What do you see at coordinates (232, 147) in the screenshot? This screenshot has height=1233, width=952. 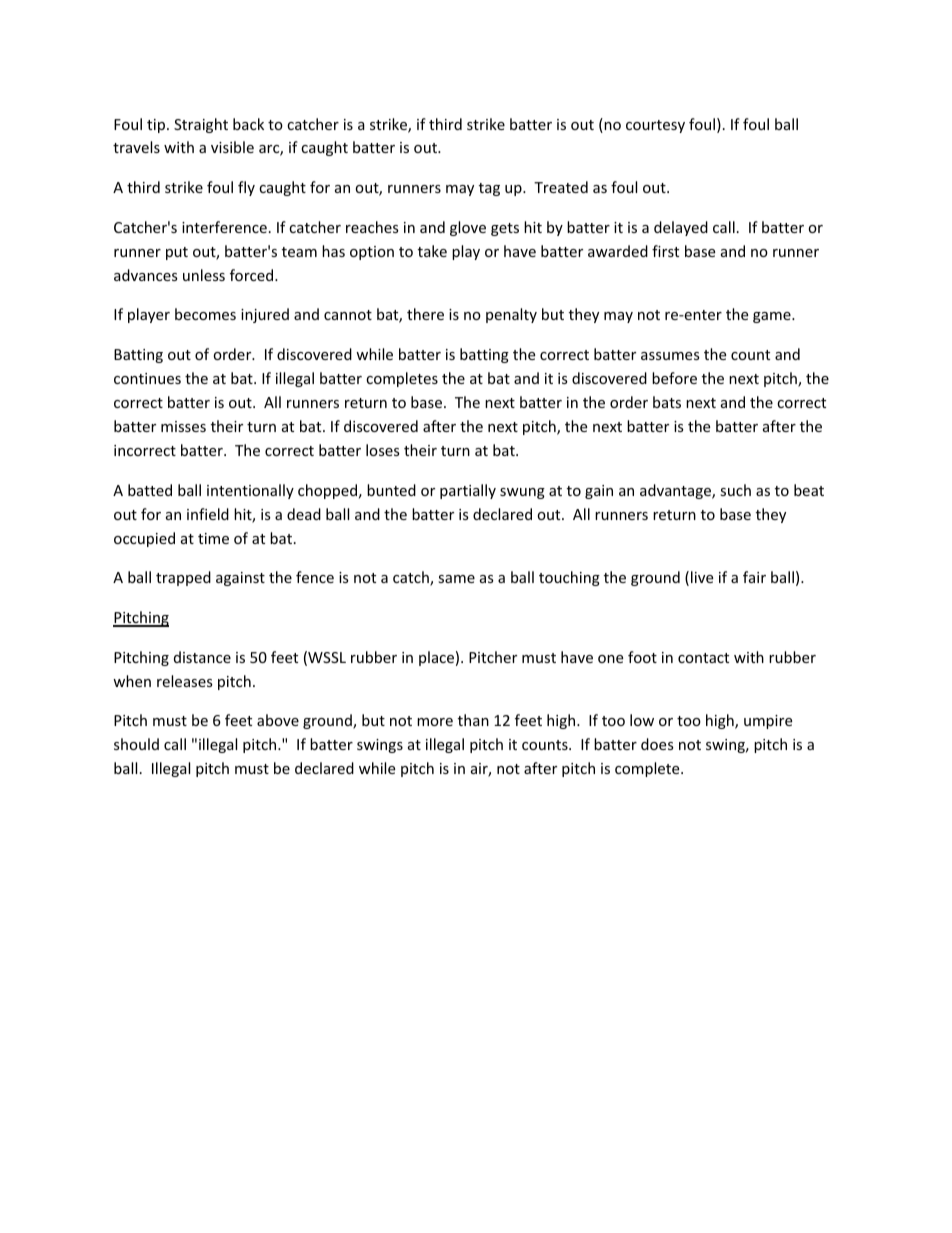 I see `visible` at bounding box center [232, 147].
